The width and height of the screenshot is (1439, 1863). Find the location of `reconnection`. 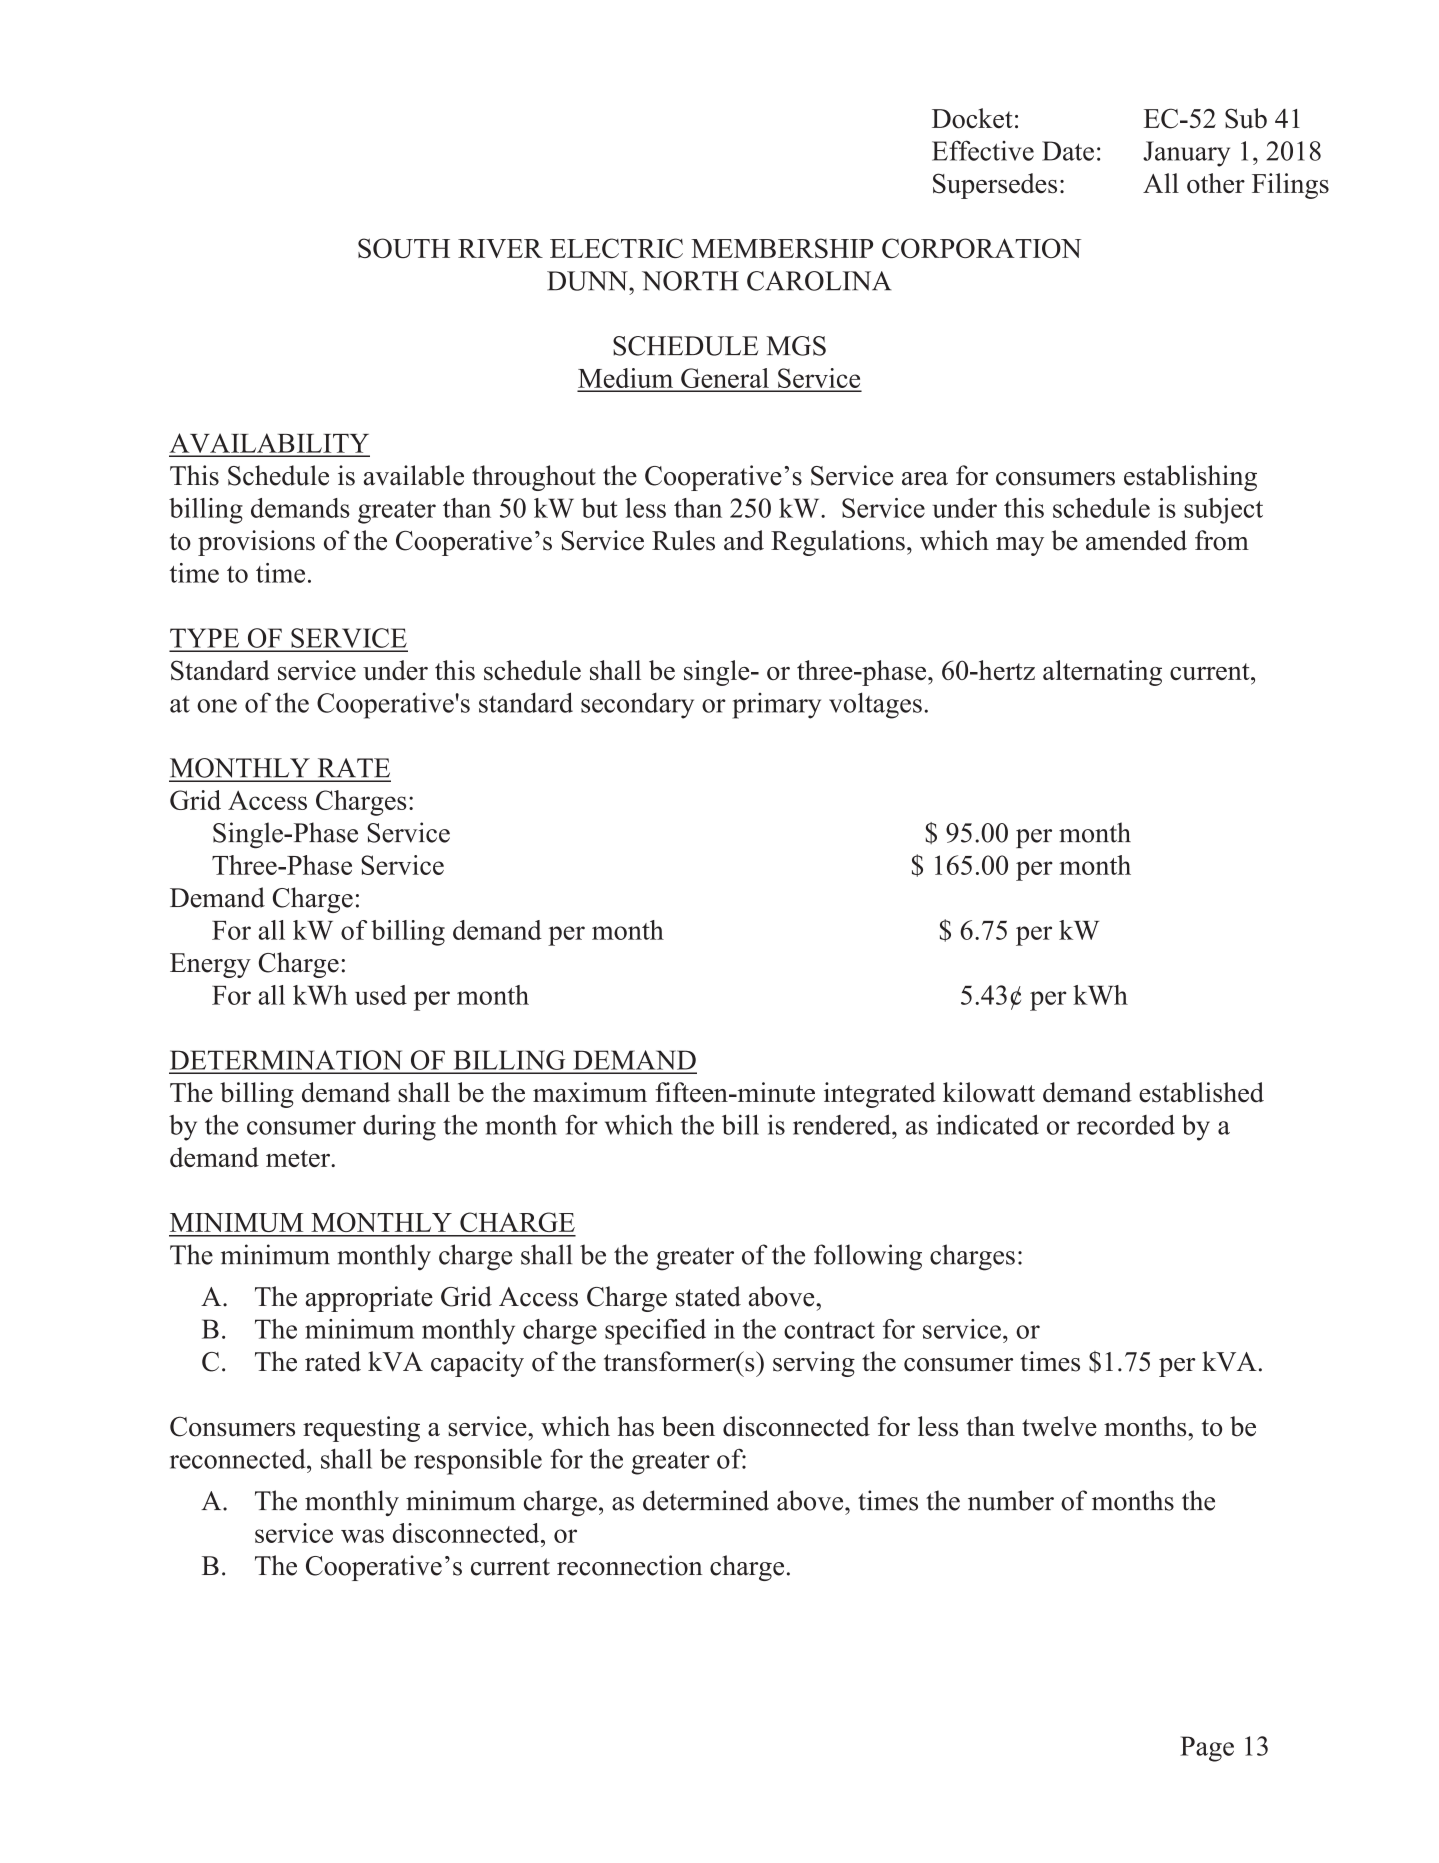

reconnection is located at coordinates (629, 1565).
